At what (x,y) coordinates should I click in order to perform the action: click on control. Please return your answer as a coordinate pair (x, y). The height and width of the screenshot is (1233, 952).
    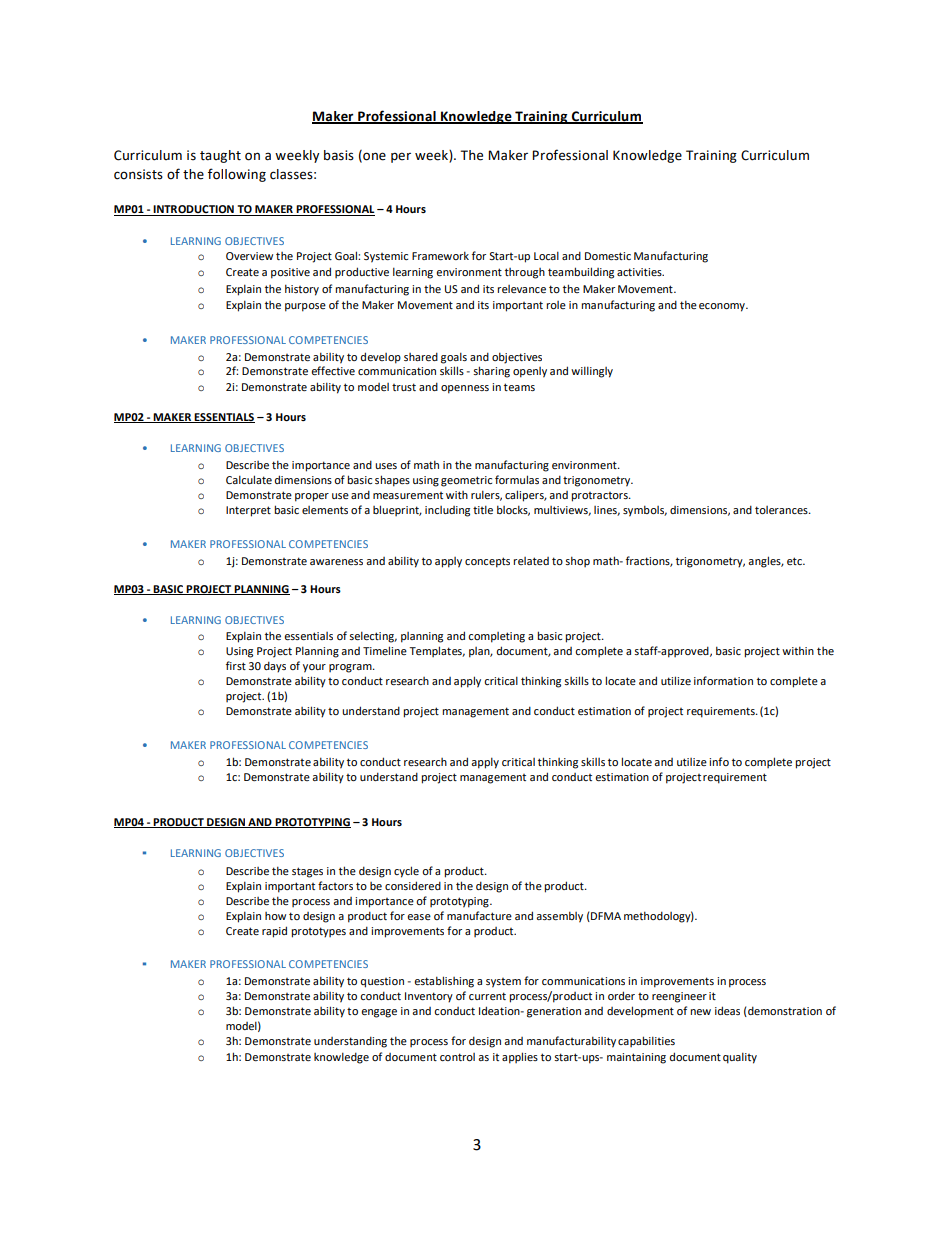
    Looking at the image, I should click on (457, 1057).
